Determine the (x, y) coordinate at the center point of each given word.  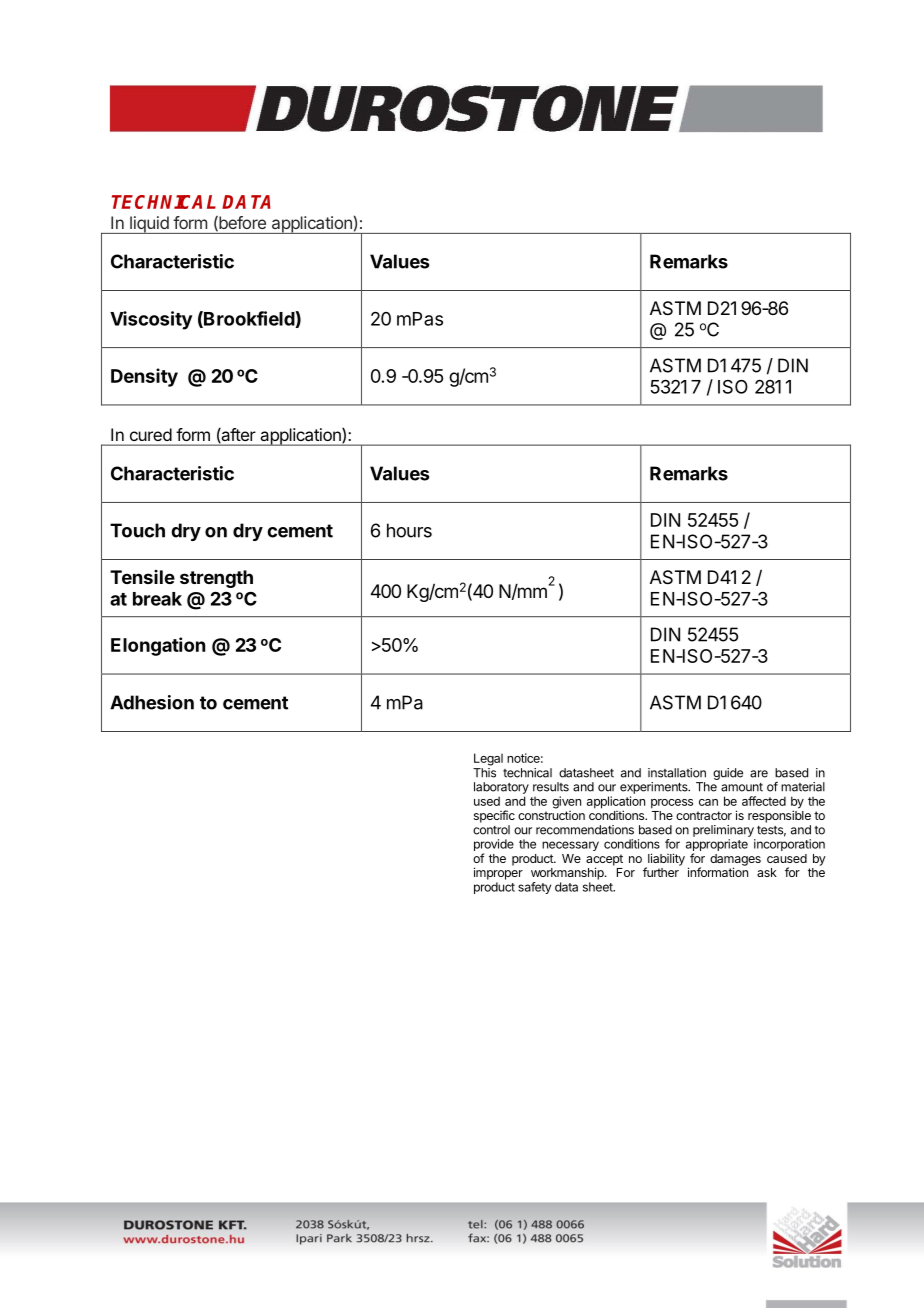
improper (498, 873)
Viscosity (151, 320)
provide (494, 846)
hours (409, 530)
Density (144, 377)
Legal (488, 759)
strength (216, 579)
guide (728, 774)
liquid (149, 225)
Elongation (158, 646)
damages (735, 861)
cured (151, 434)
